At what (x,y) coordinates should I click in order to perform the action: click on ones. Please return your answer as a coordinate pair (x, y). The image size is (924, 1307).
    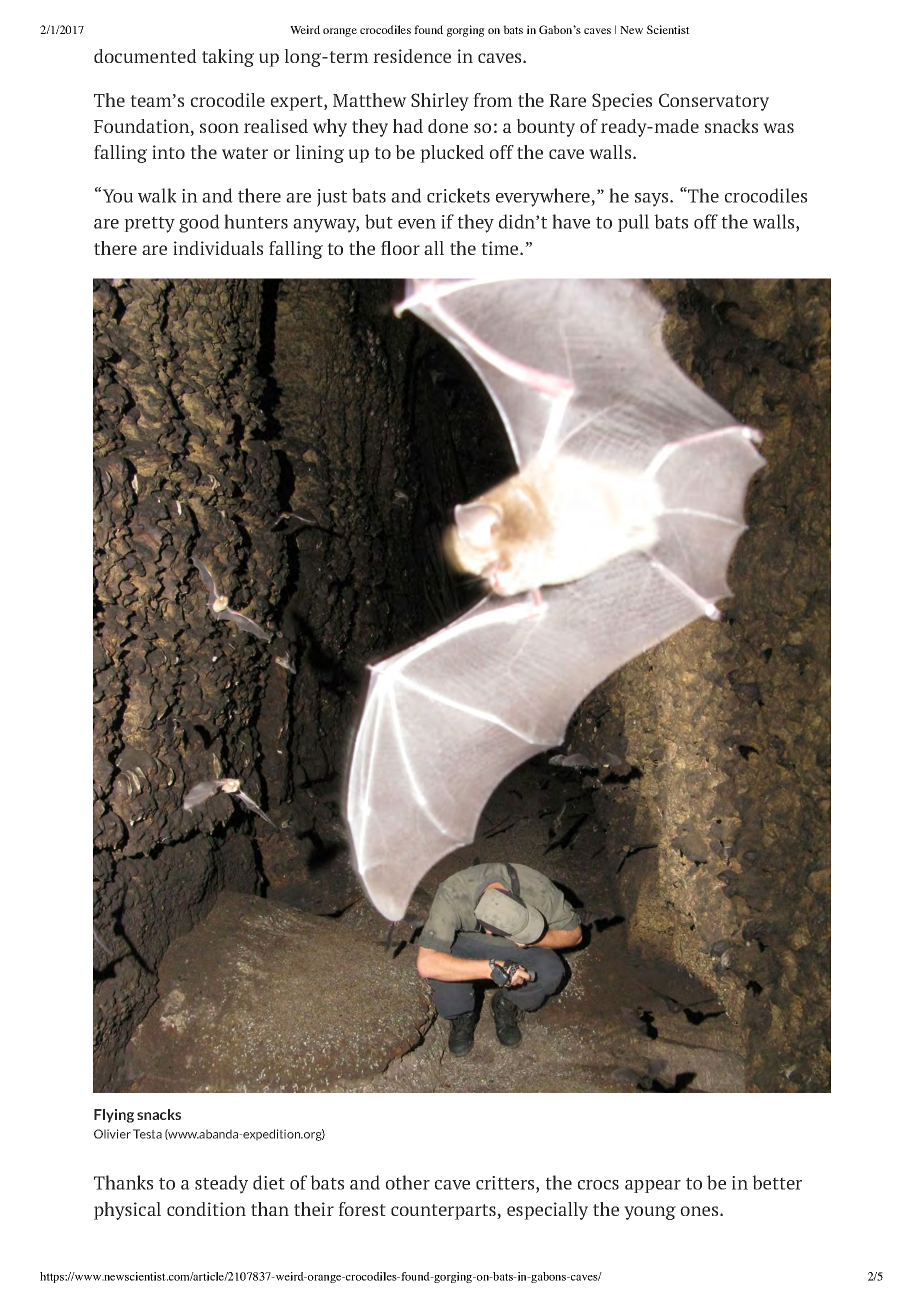
    Looking at the image, I should click on (701, 1211).
